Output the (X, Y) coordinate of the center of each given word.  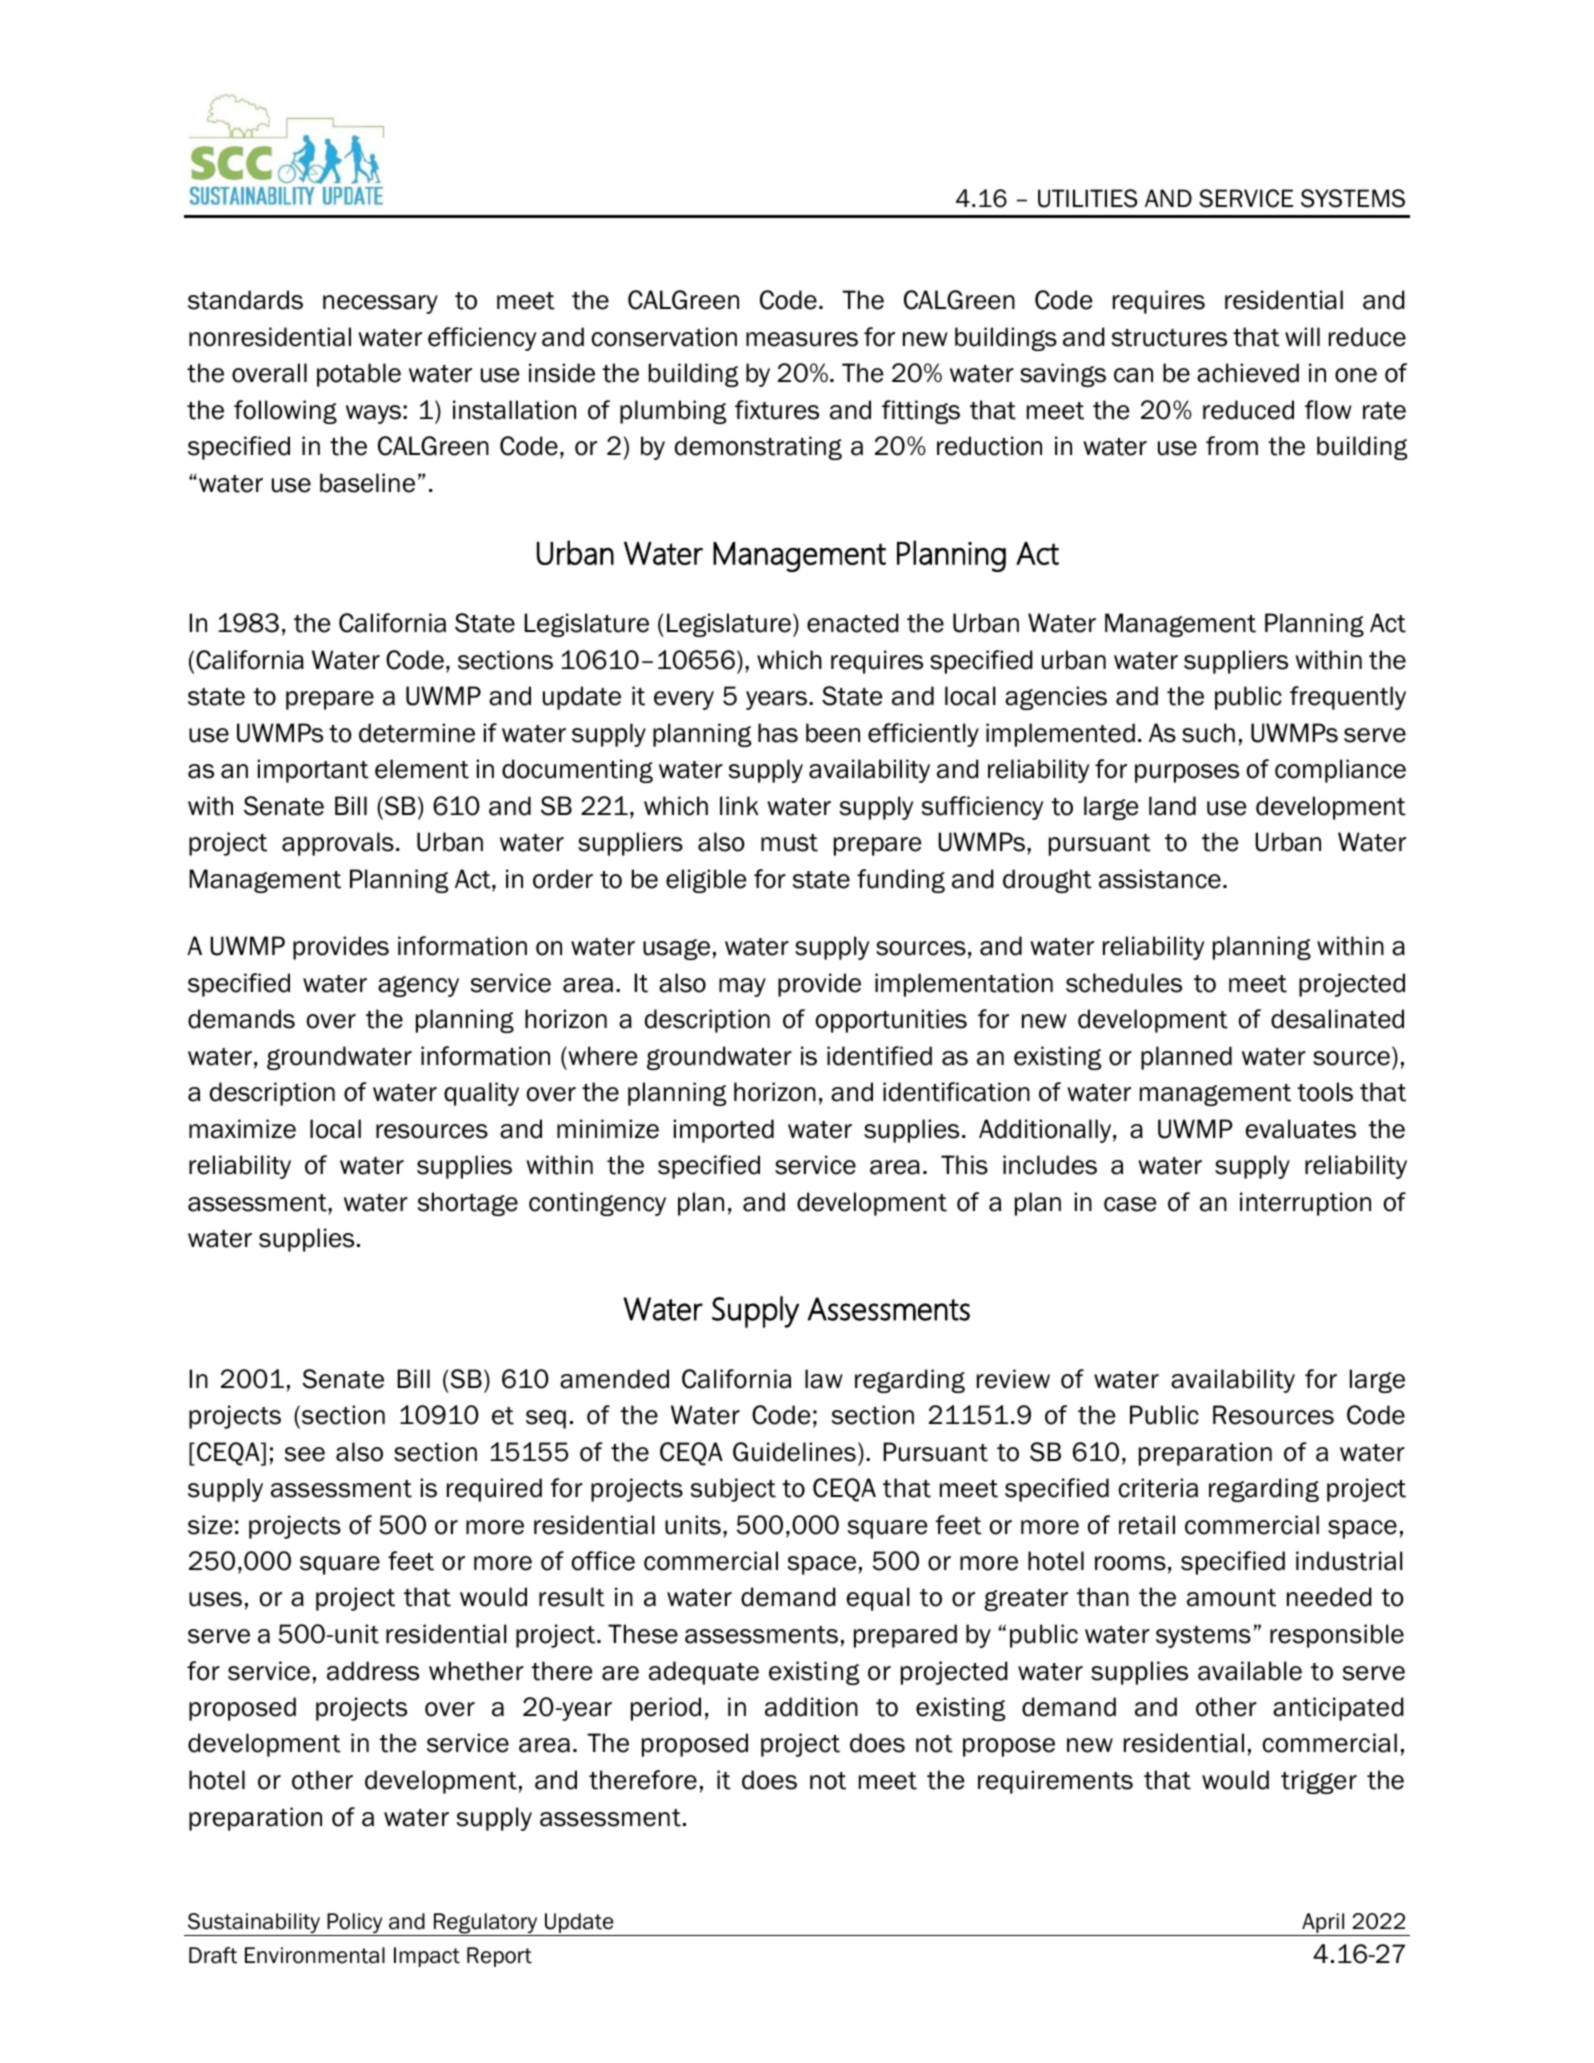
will (1302, 336)
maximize (242, 1129)
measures (802, 339)
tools (1325, 1092)
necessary (380, 304)
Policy (355, 1924)
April (1323, 1924)
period (666, 1709)
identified (879, 1056)
